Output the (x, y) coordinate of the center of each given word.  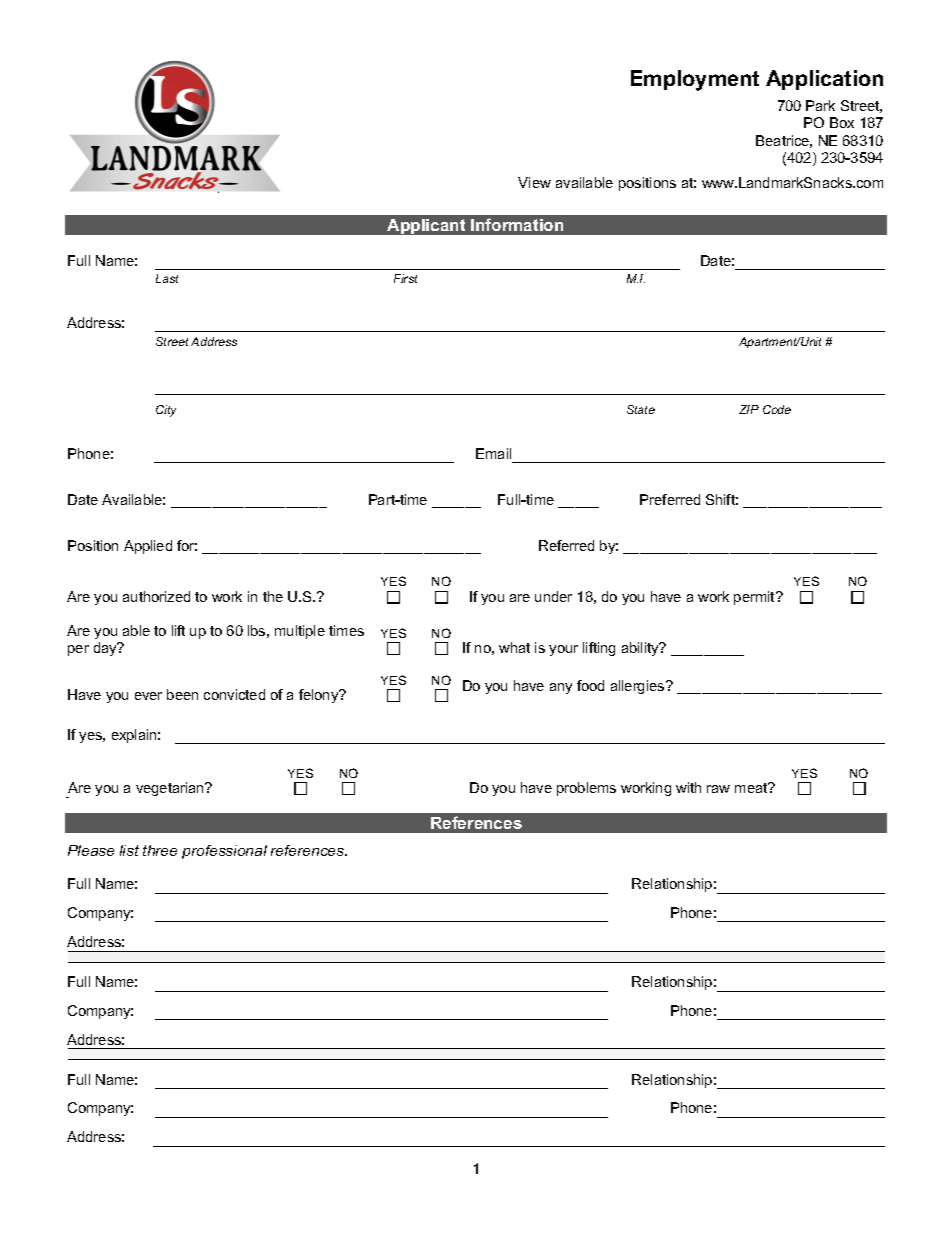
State (641, 409)
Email (493, 453)
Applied (148, 547)
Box (842, 122)
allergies (639, 687)
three (160, 850)
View (534, 182)
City (166, 411)
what (514, 647)
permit (755, 598)
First (405, 278)
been (182, 694)
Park (820, 105)
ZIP (749, 409)
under (553, 596)
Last (167, 278)
